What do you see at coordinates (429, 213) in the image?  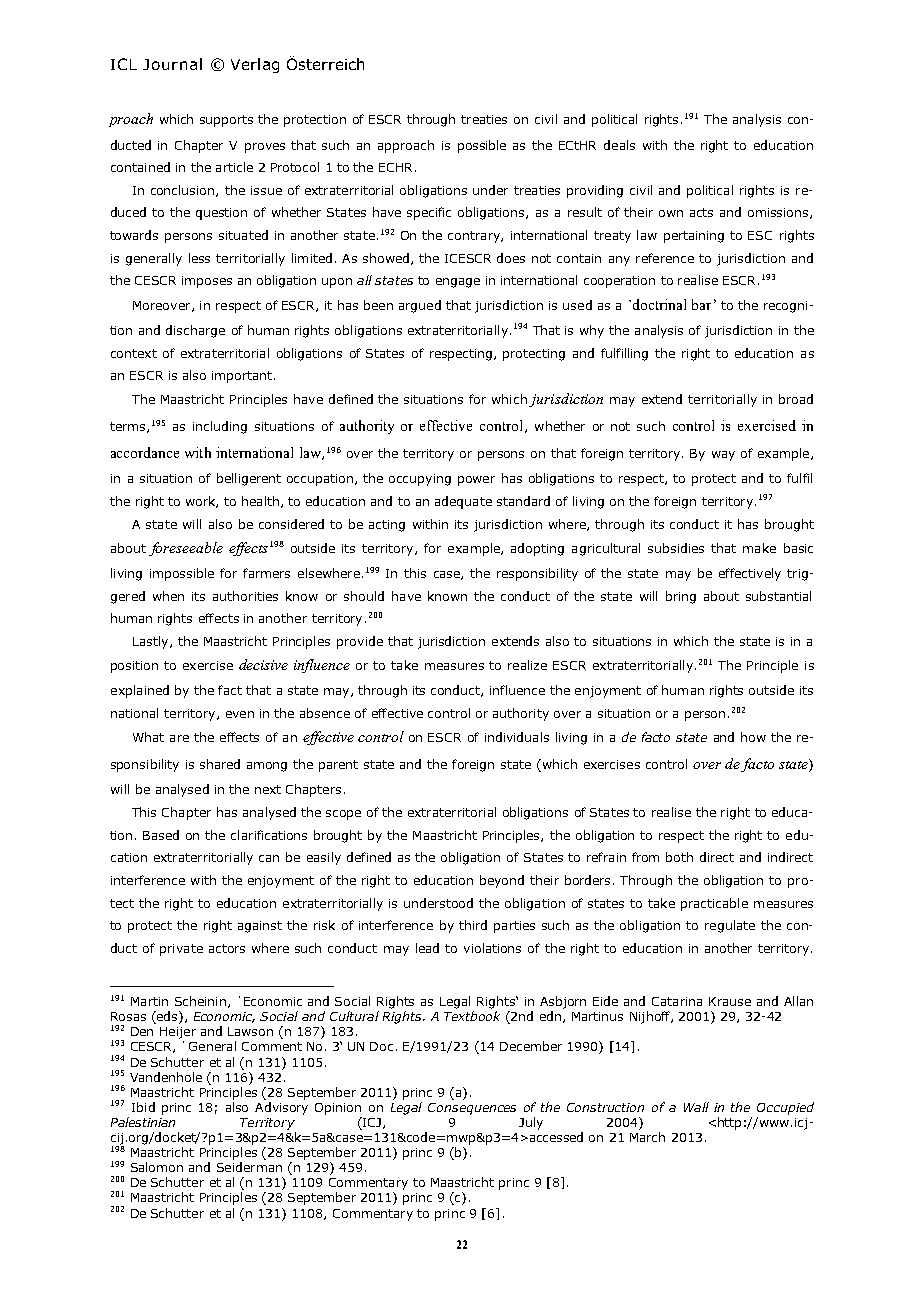 I see `specific` at bounding box center [429, 213].
